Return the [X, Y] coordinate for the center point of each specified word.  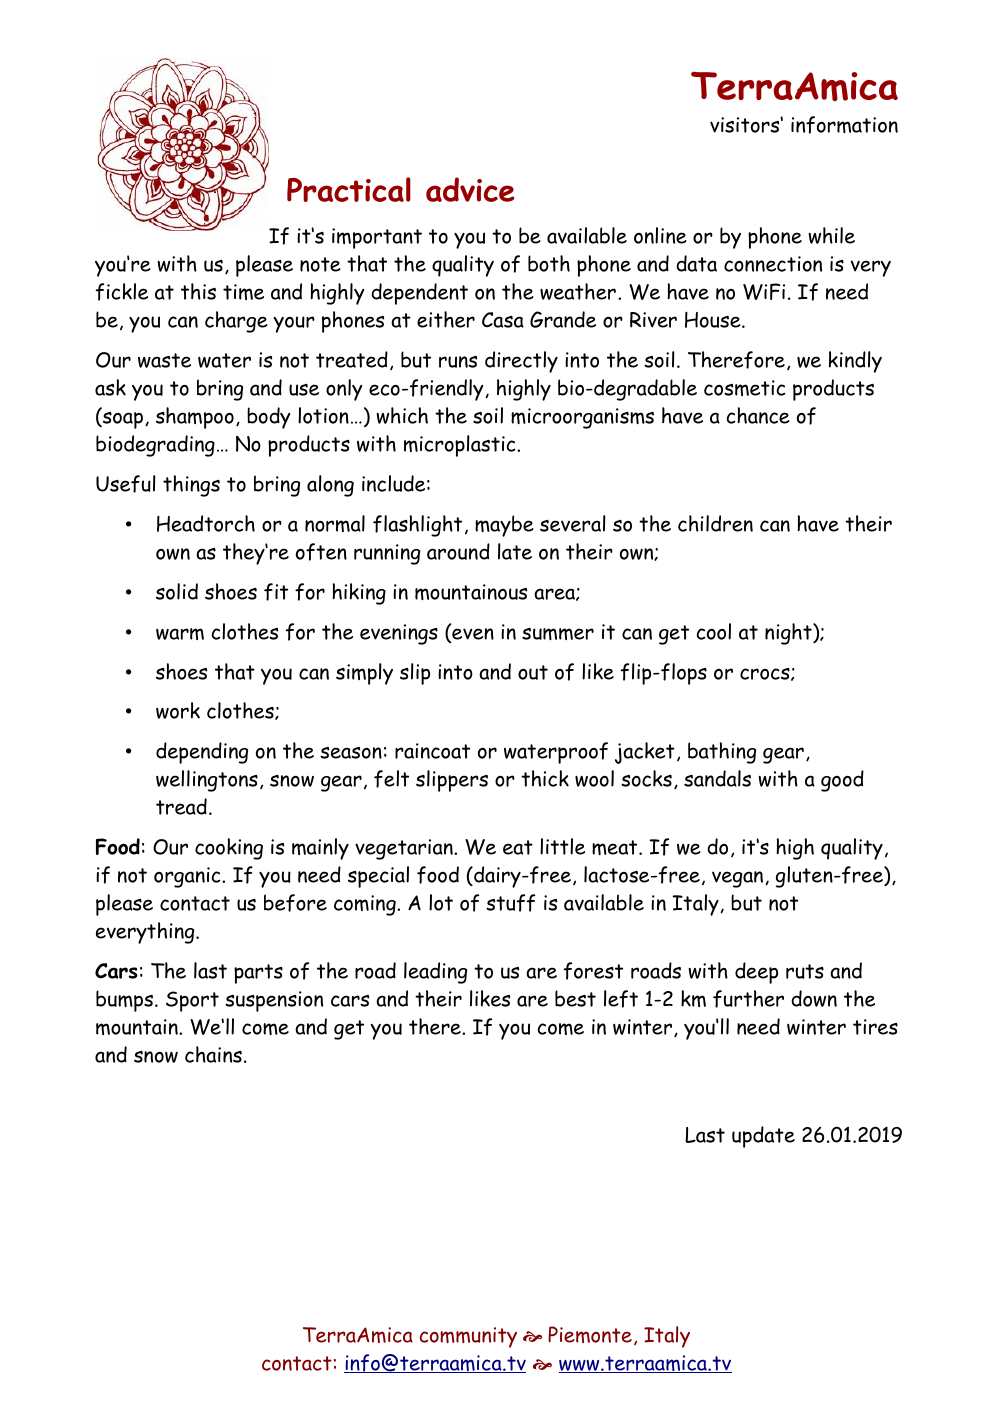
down [814, 998]
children [715, 523]
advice [470, 189]
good [842, 781]
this [198, 291]
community [468, 1337]
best [575, 998]
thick [545, 778]
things [191, 486]
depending [202, 753]
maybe [504, 526]
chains [213, 1054]
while [831, 235]
